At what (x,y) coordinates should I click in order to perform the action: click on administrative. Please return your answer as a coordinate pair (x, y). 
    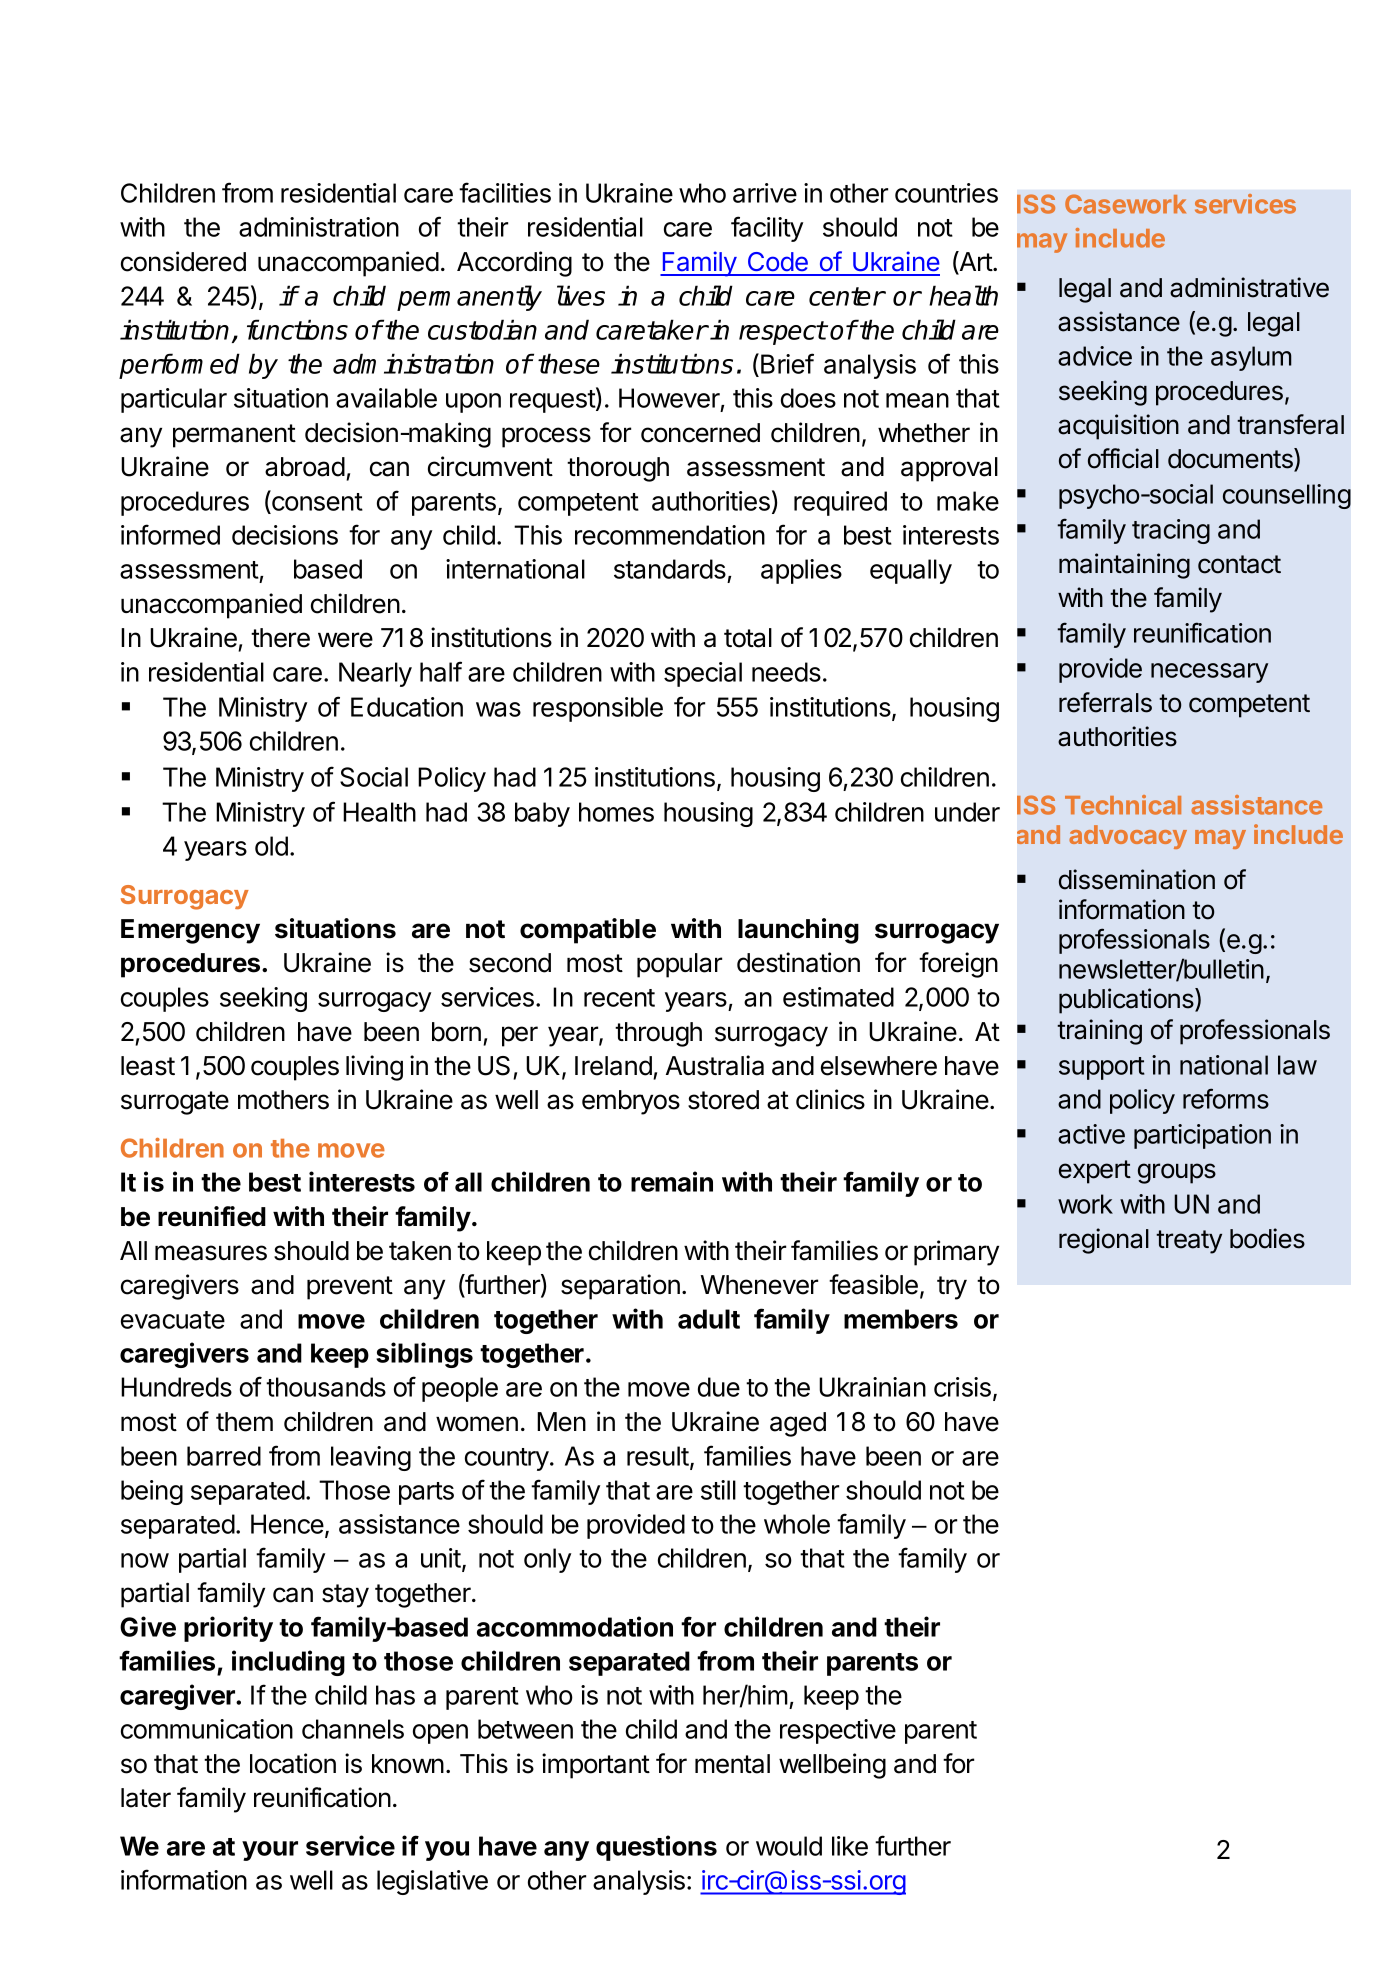
    Looking at the image, I should click on (1249, 287).
